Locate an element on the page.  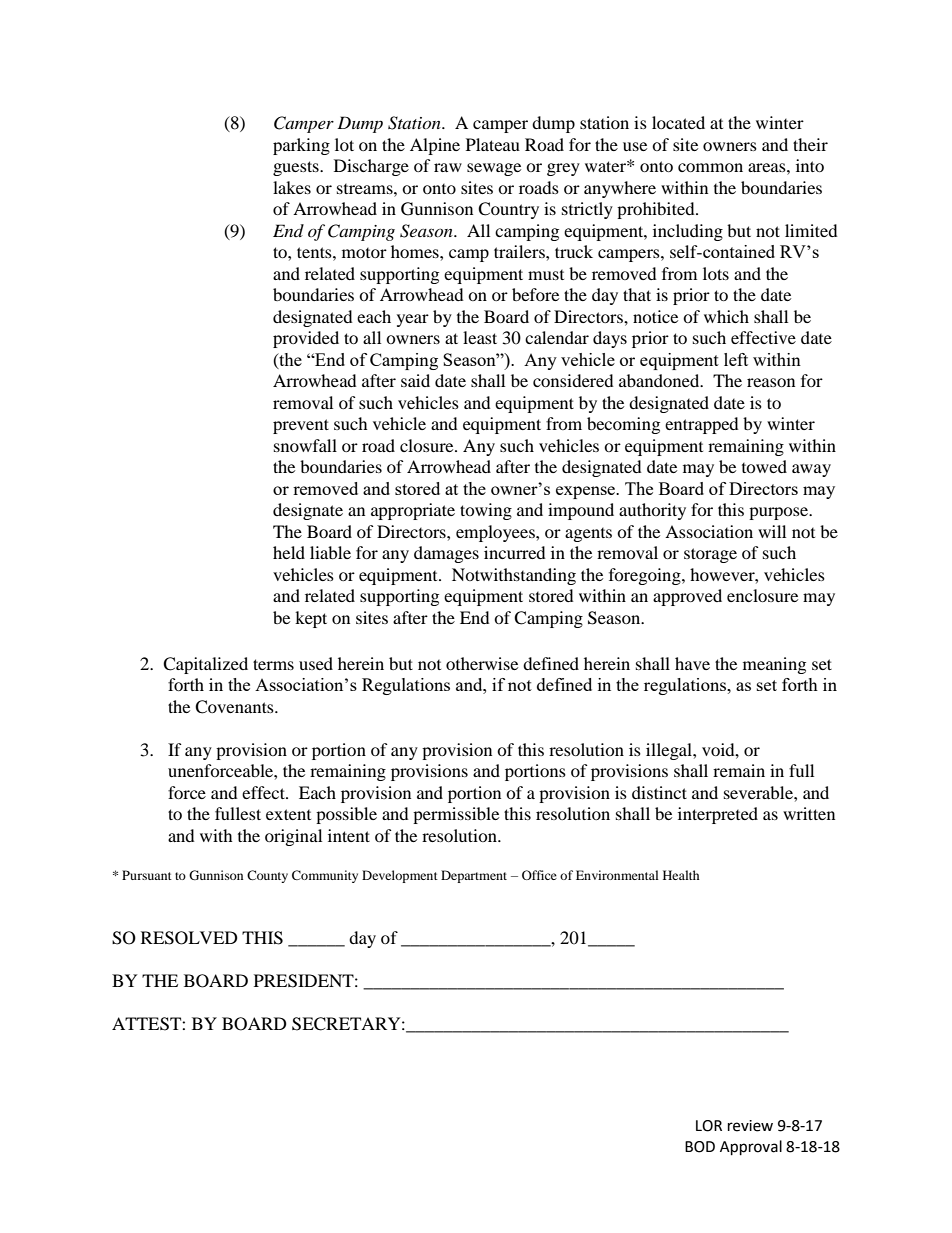
common is located at coordinates (710, 167).
